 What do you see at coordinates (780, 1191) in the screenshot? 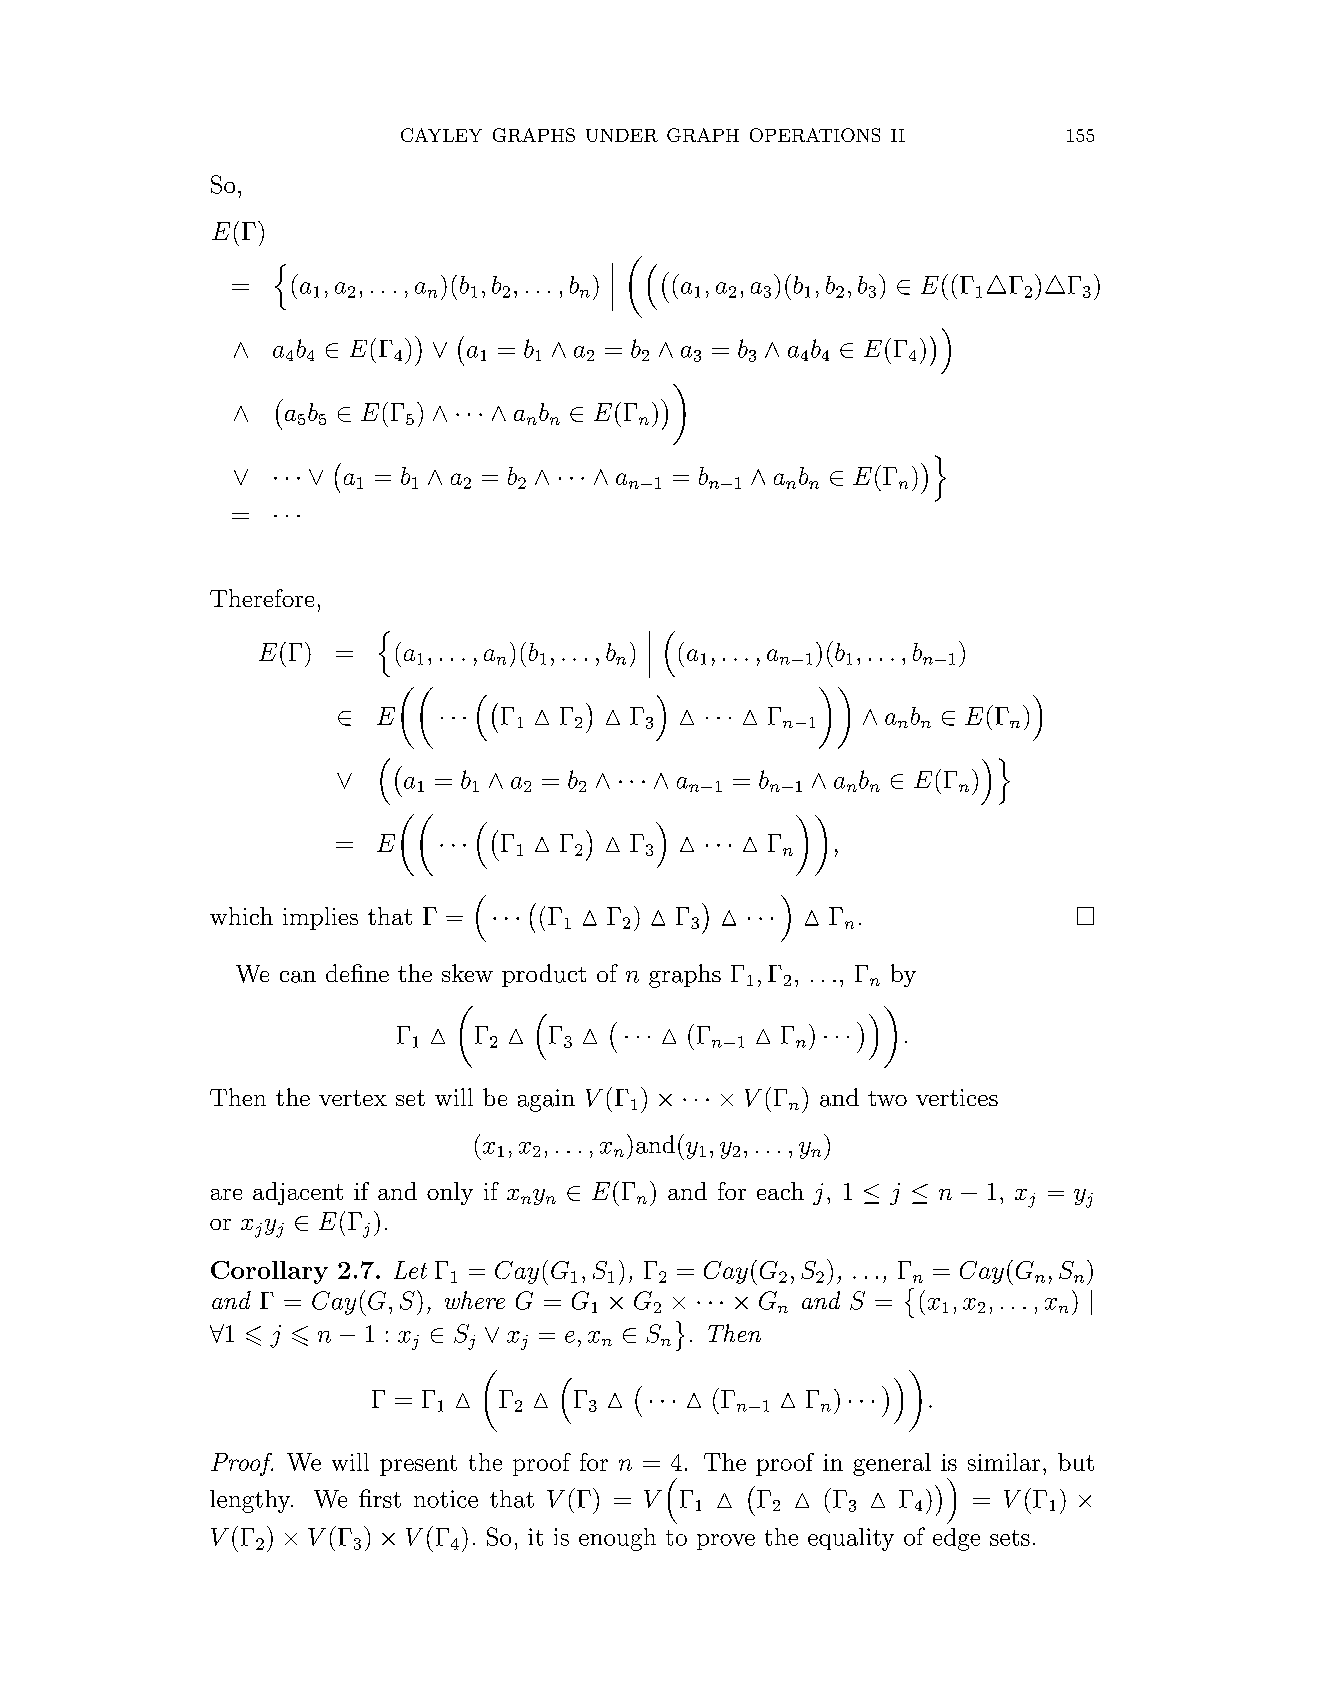
I see `each` at bounding box center [780, 1191].
